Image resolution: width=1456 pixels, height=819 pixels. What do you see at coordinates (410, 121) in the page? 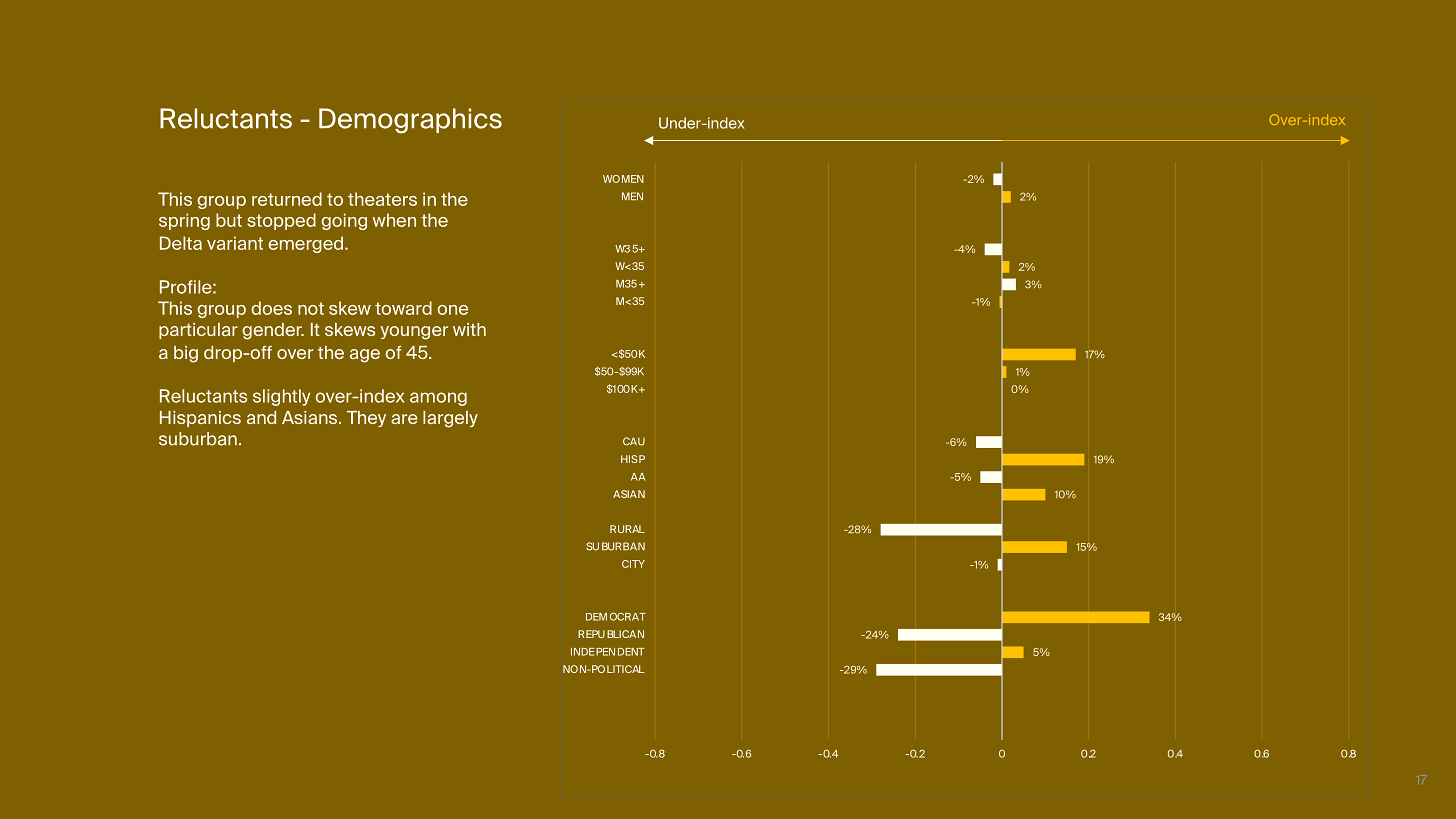
I see `Demographics` at bounding box center [410, 121].
